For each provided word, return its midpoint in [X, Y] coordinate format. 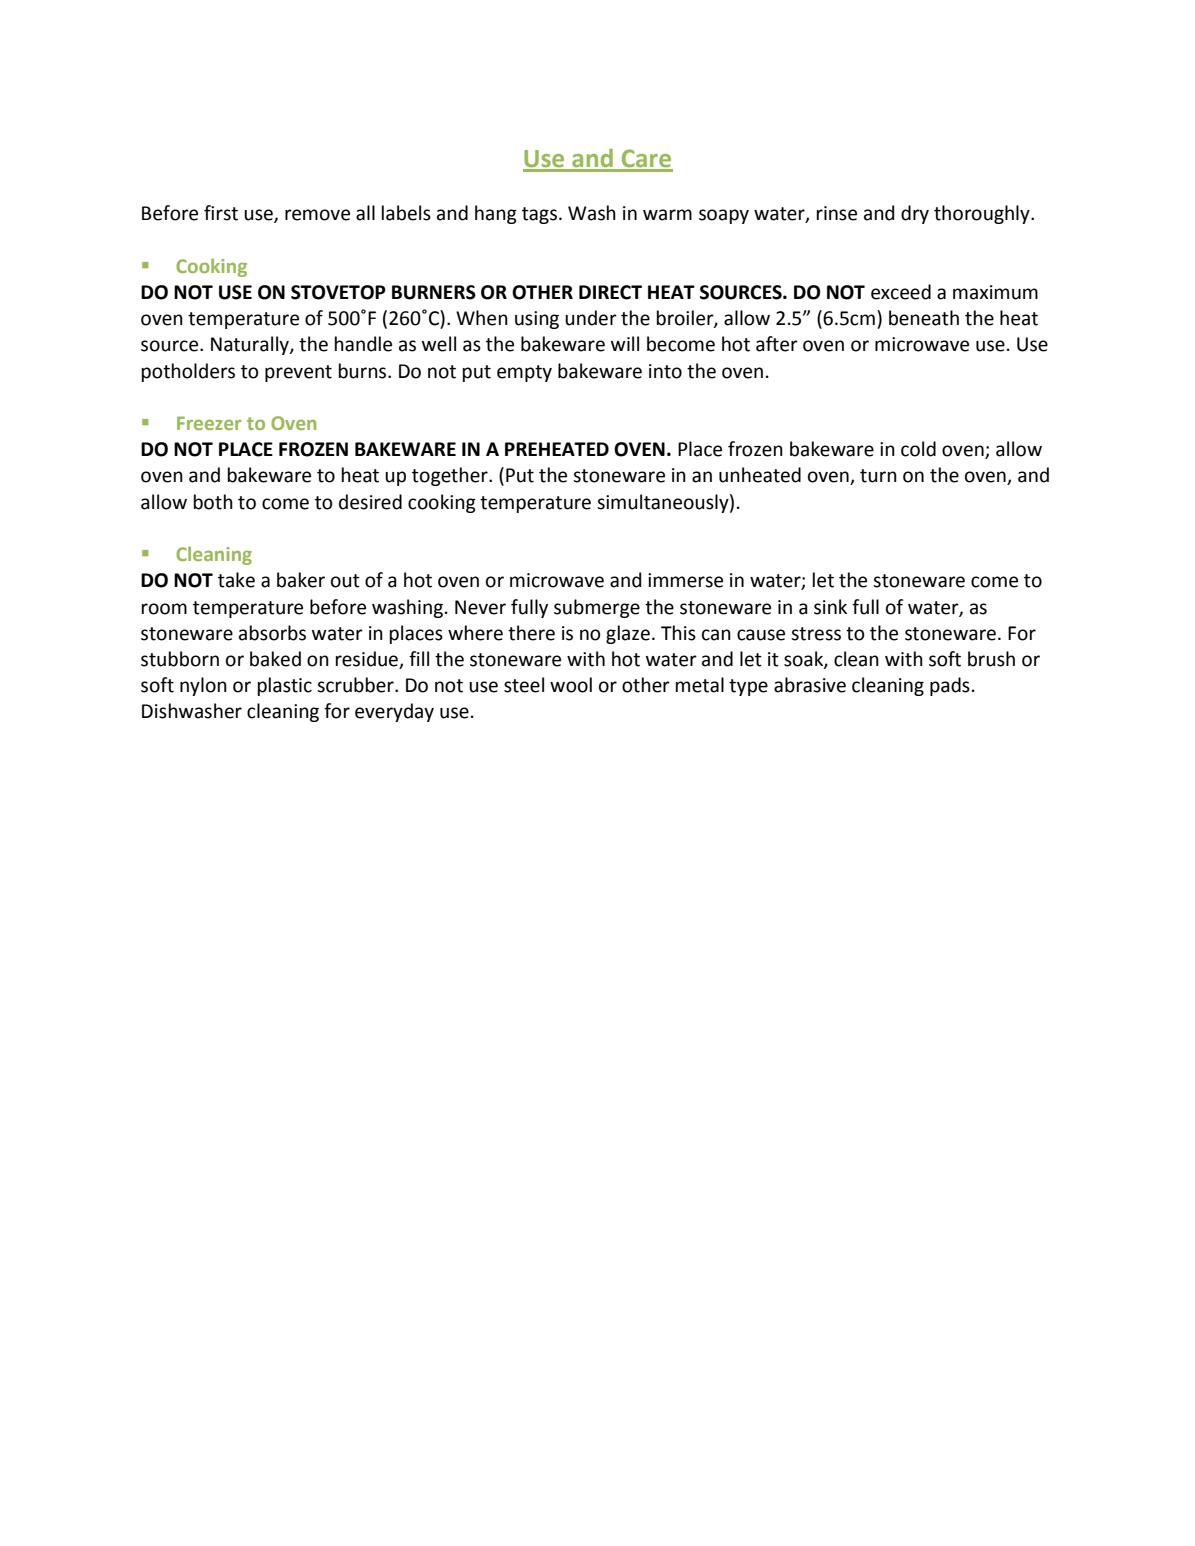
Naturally [251, 345]
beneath [924, 318]
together [451, 476]
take [236, 580]
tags [539, 215]
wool [571, 685]
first [221, 213]
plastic [285, 686]
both [213, 502]
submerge [597, 608]
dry [915, 214]
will [625, 343]
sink [830, 607]
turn [878, 476]
